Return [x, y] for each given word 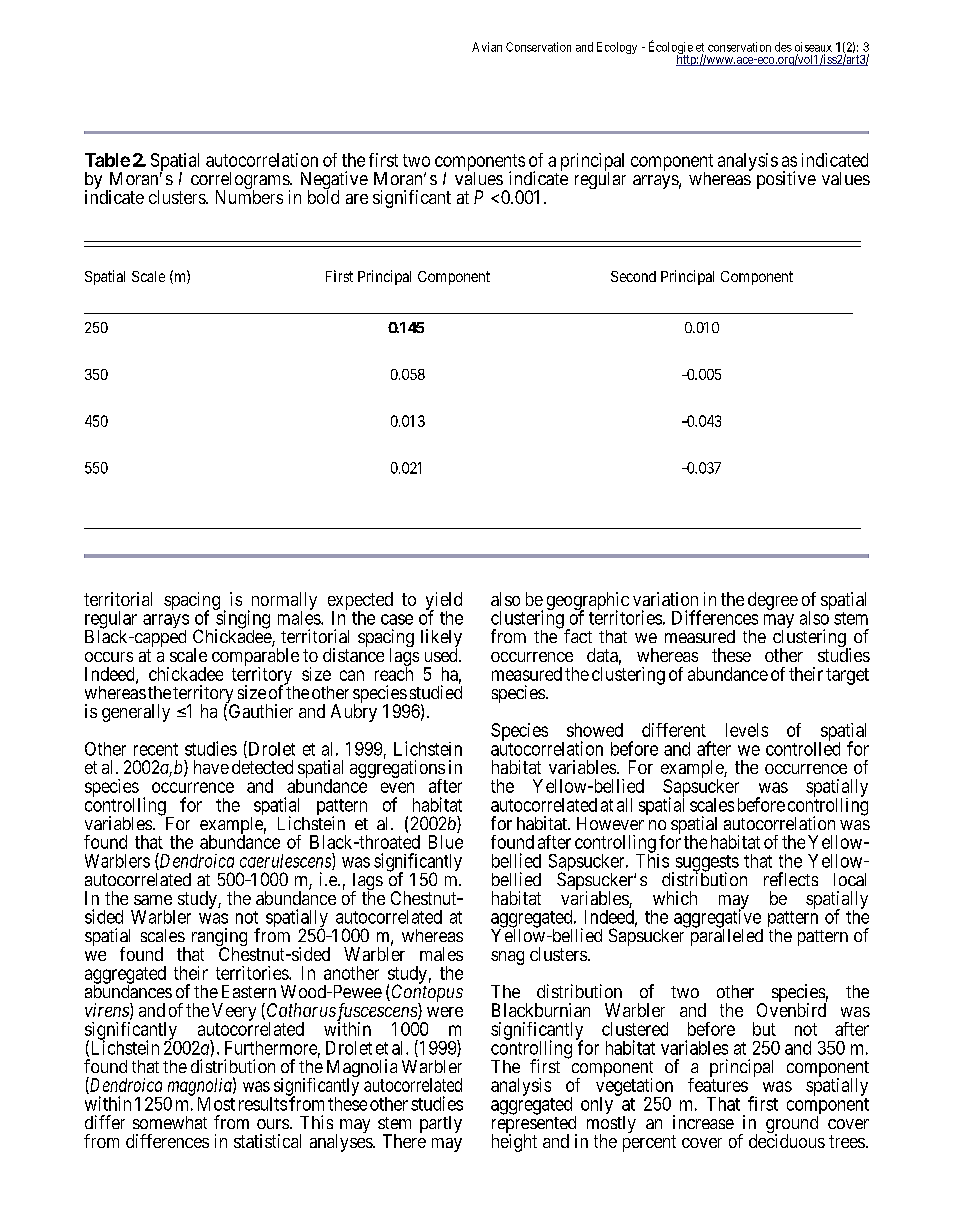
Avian [487, 47]
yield [444, 602]
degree [773, 601]
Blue [446, 842]
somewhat [170, 1122]
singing [242, 620]
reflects [791, 879]
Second [633, 276]
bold [323, 197]
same [153, 900]
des [783, 47]
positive [786, 180]
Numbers [249, 197]
